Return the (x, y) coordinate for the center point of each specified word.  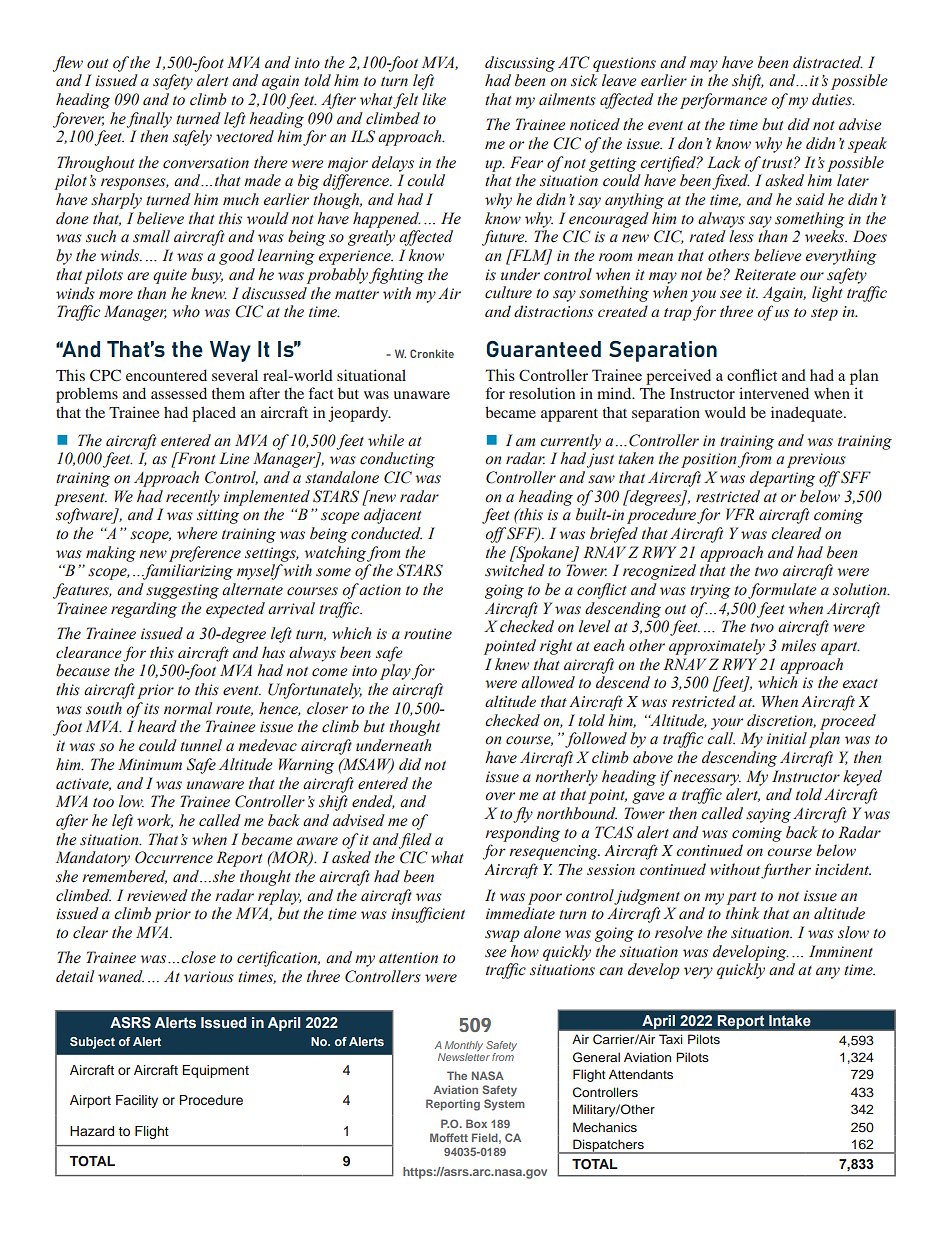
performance (723, 101)
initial (787, 738)
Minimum (150, 764)
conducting (397, 460)
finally (149, 120)
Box (476, 1123)
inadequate (808, 414)
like (434, 99)
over (500, 796)
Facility (137, 1101)
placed (214, 414)
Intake (790, 1020)
